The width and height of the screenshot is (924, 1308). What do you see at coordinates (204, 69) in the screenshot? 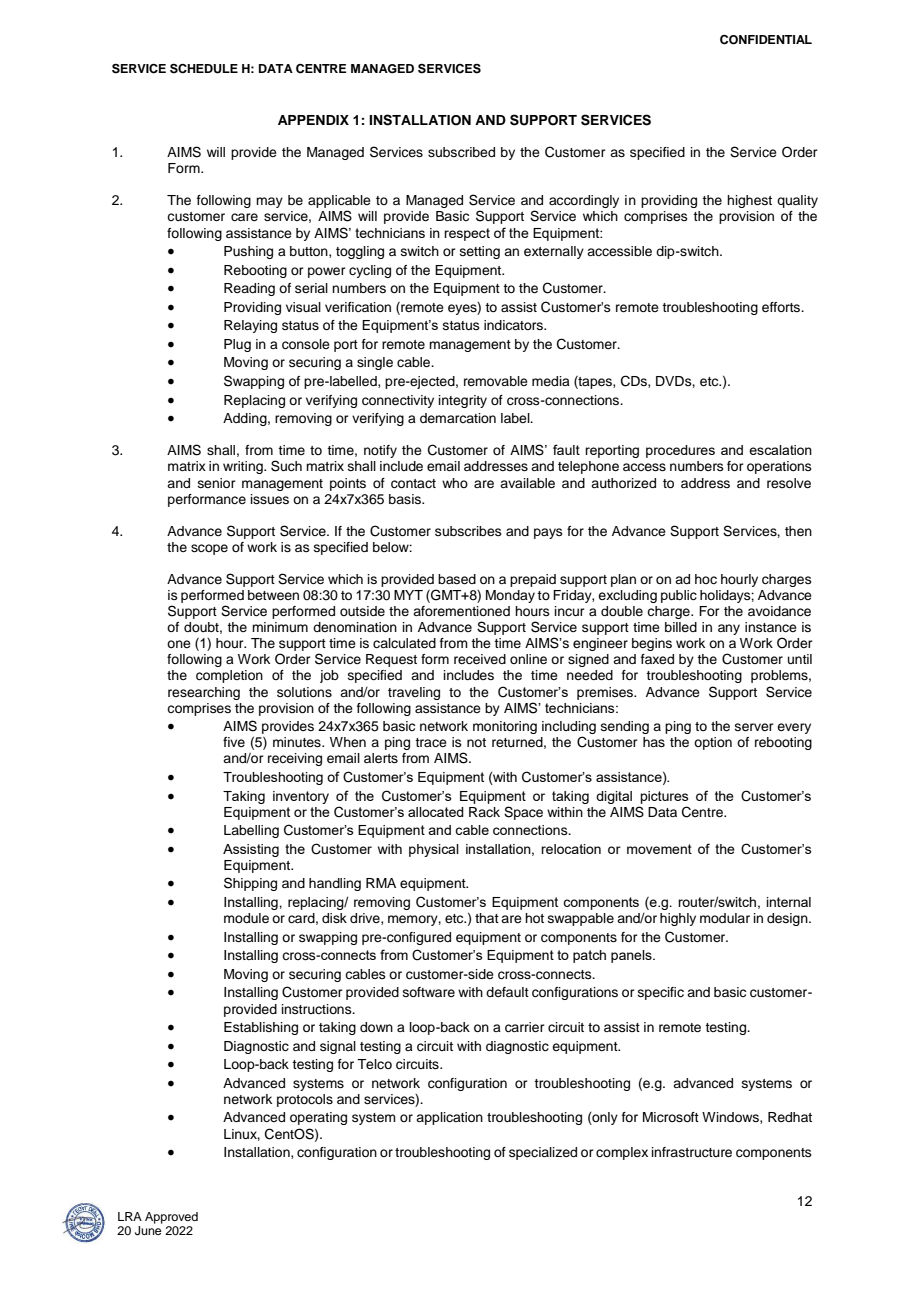
I see `SCHEDULE` at bounding box center [204, 69].
